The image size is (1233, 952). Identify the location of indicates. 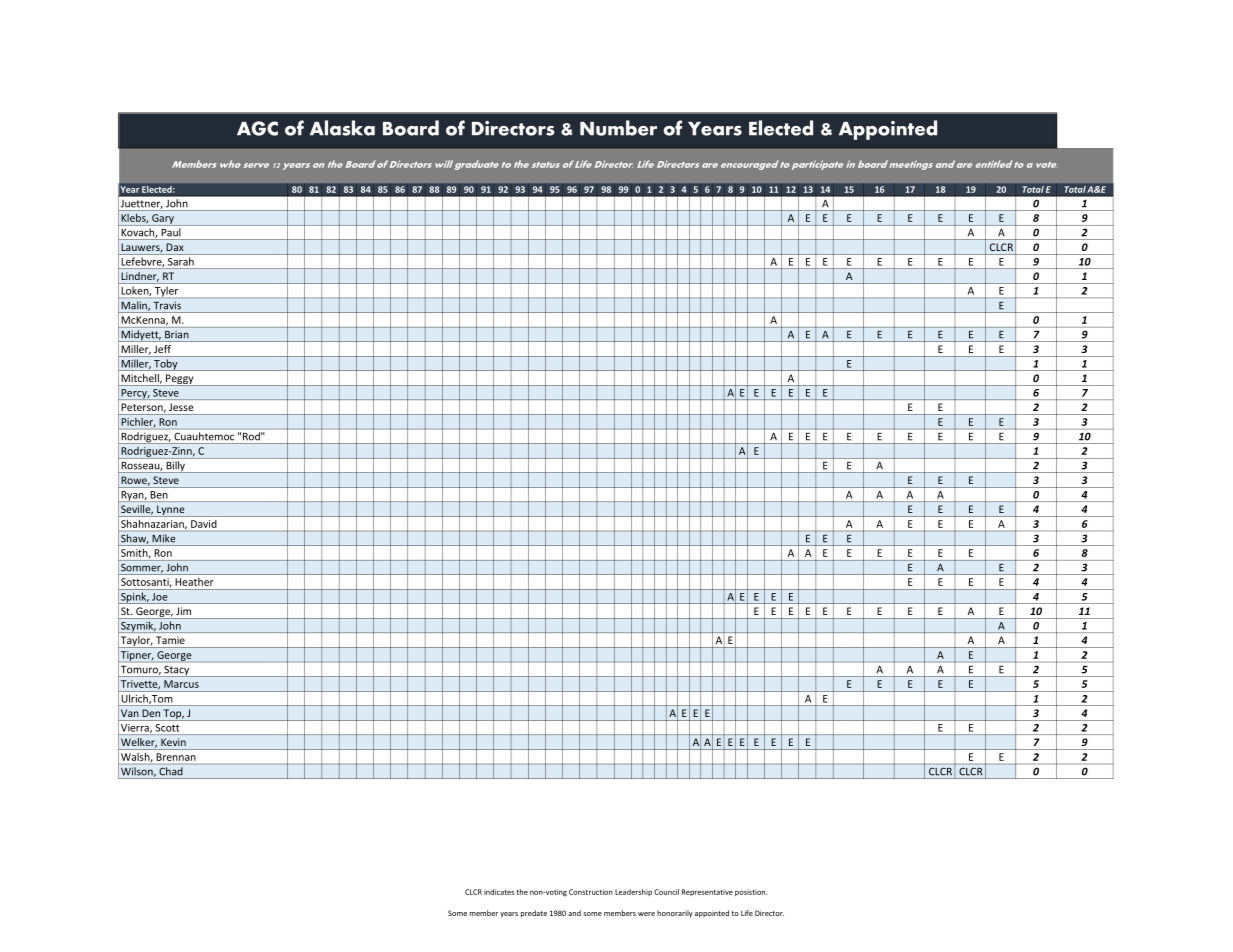
(499, 892).
